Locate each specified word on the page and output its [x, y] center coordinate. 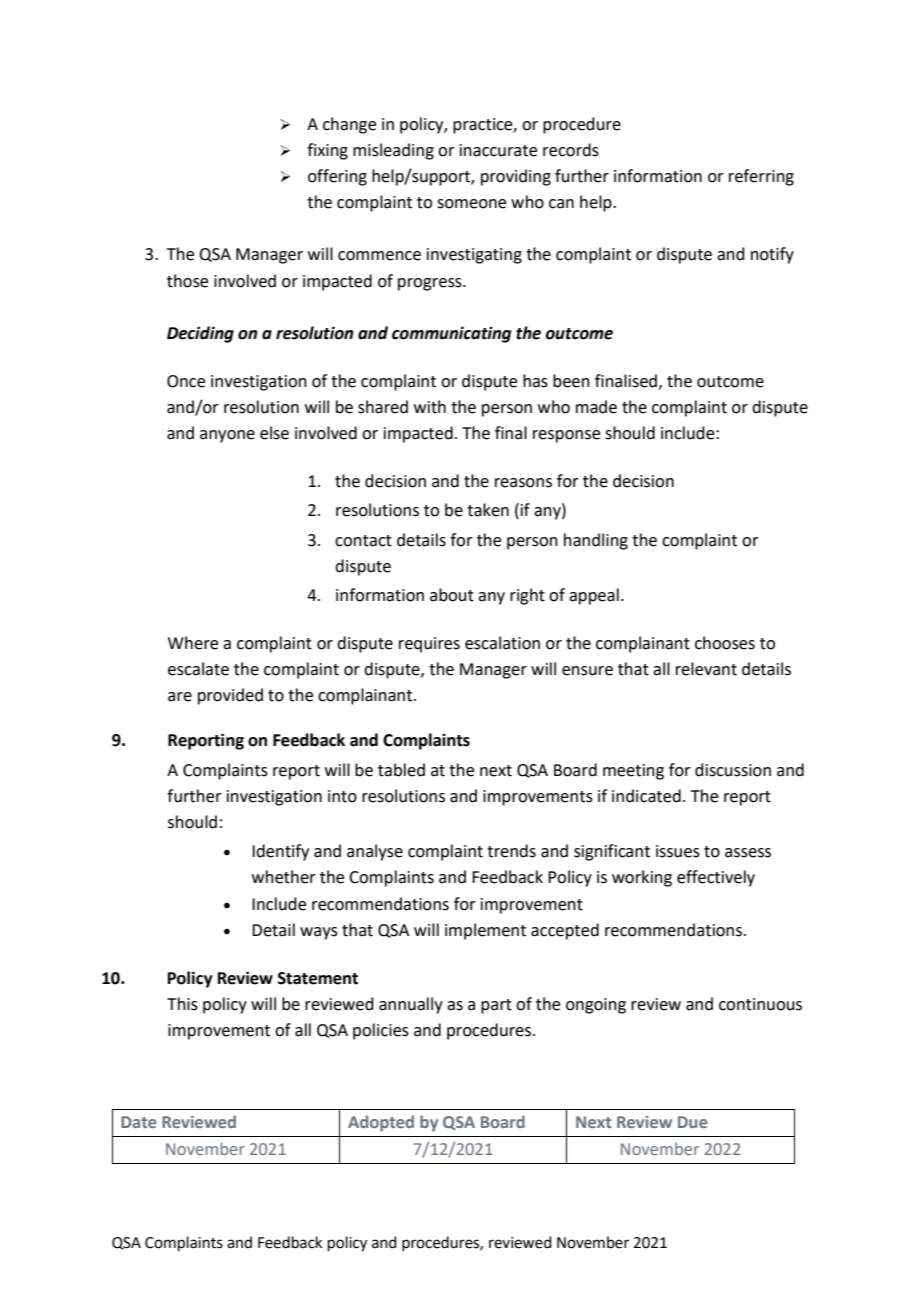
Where [193, 643]
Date [138, 1122]
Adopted [381, 1123]
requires [429, 645]
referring [761, 177]
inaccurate [498, 150]
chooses [725, 643]
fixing [327, 151]
